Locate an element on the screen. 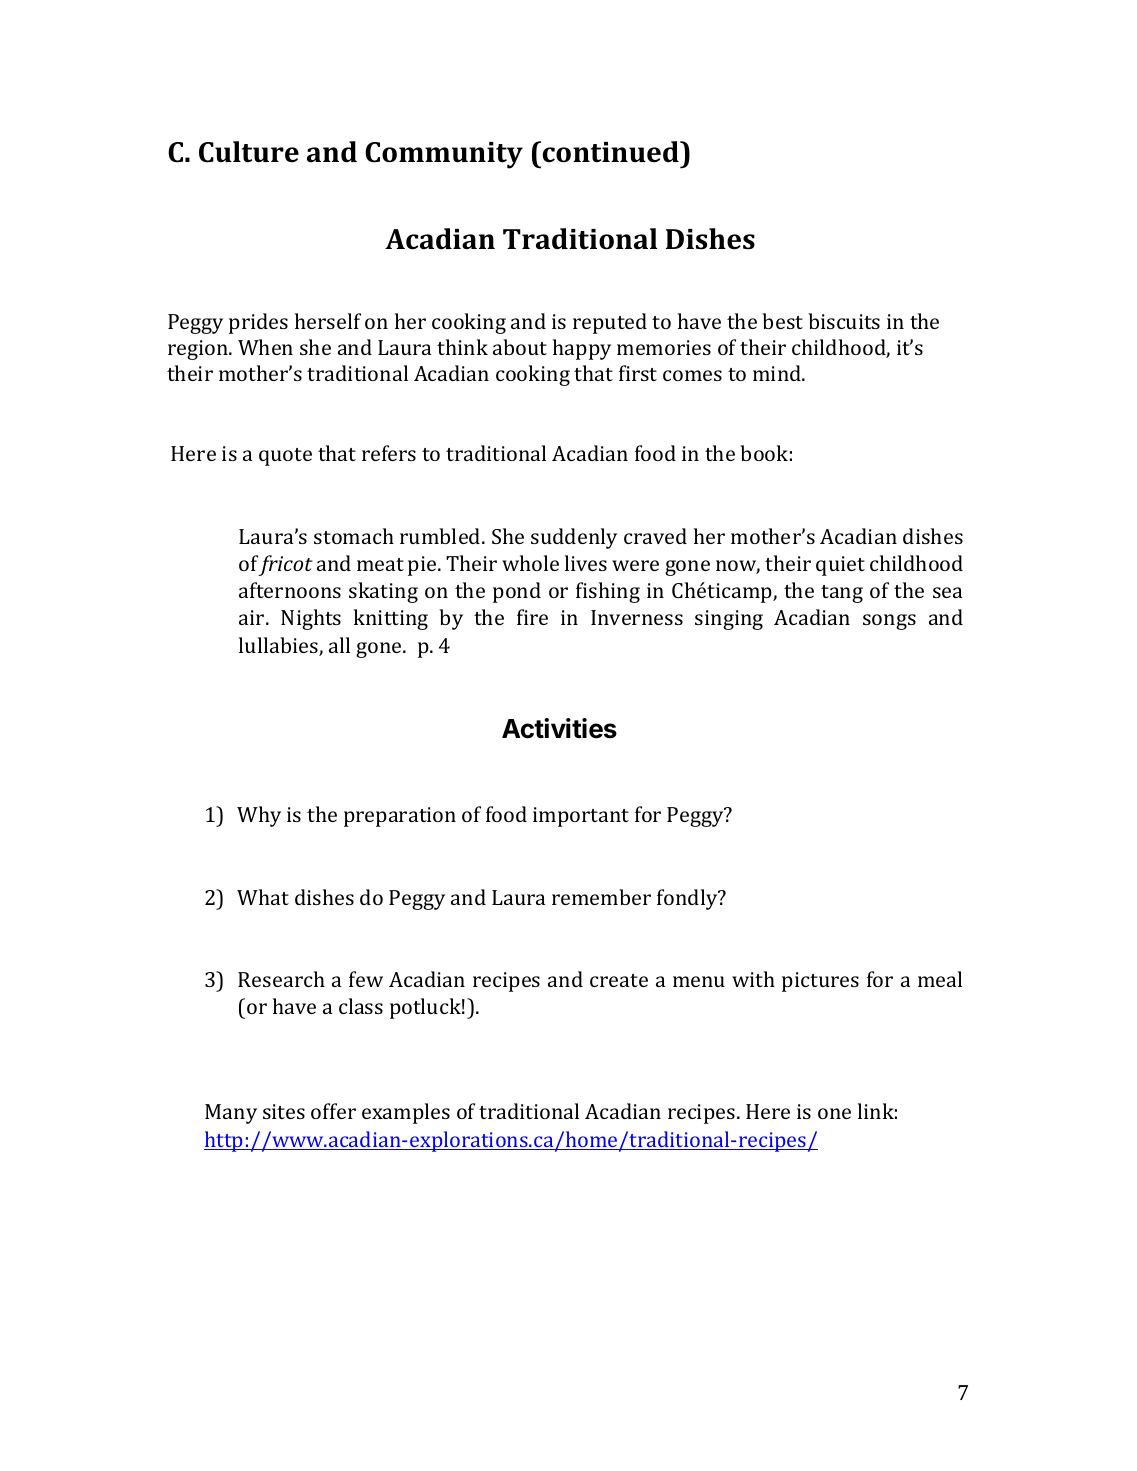  important is located at coordinates (581, 817).
